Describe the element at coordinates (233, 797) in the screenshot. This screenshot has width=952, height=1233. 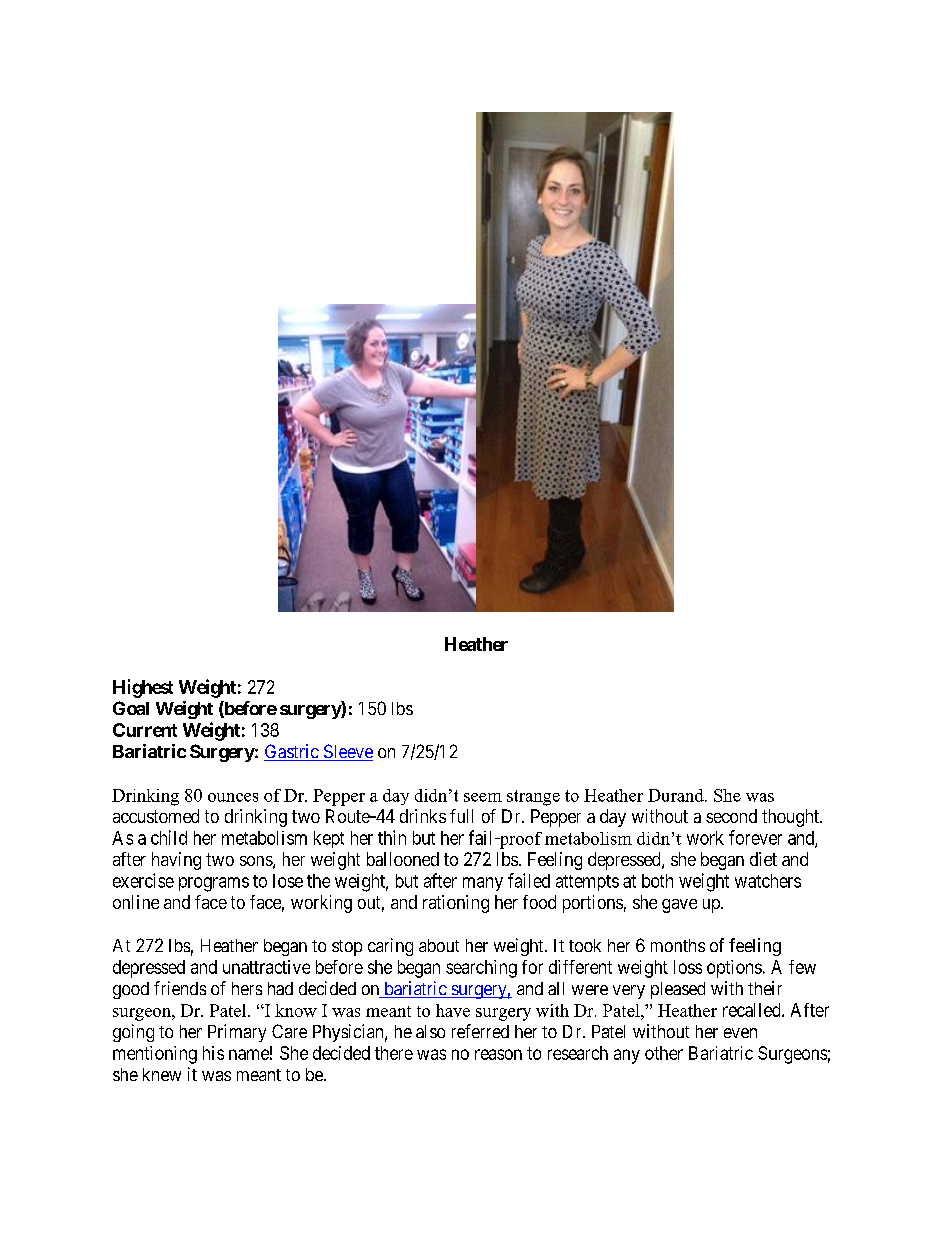
I see `ounces` at that location.
